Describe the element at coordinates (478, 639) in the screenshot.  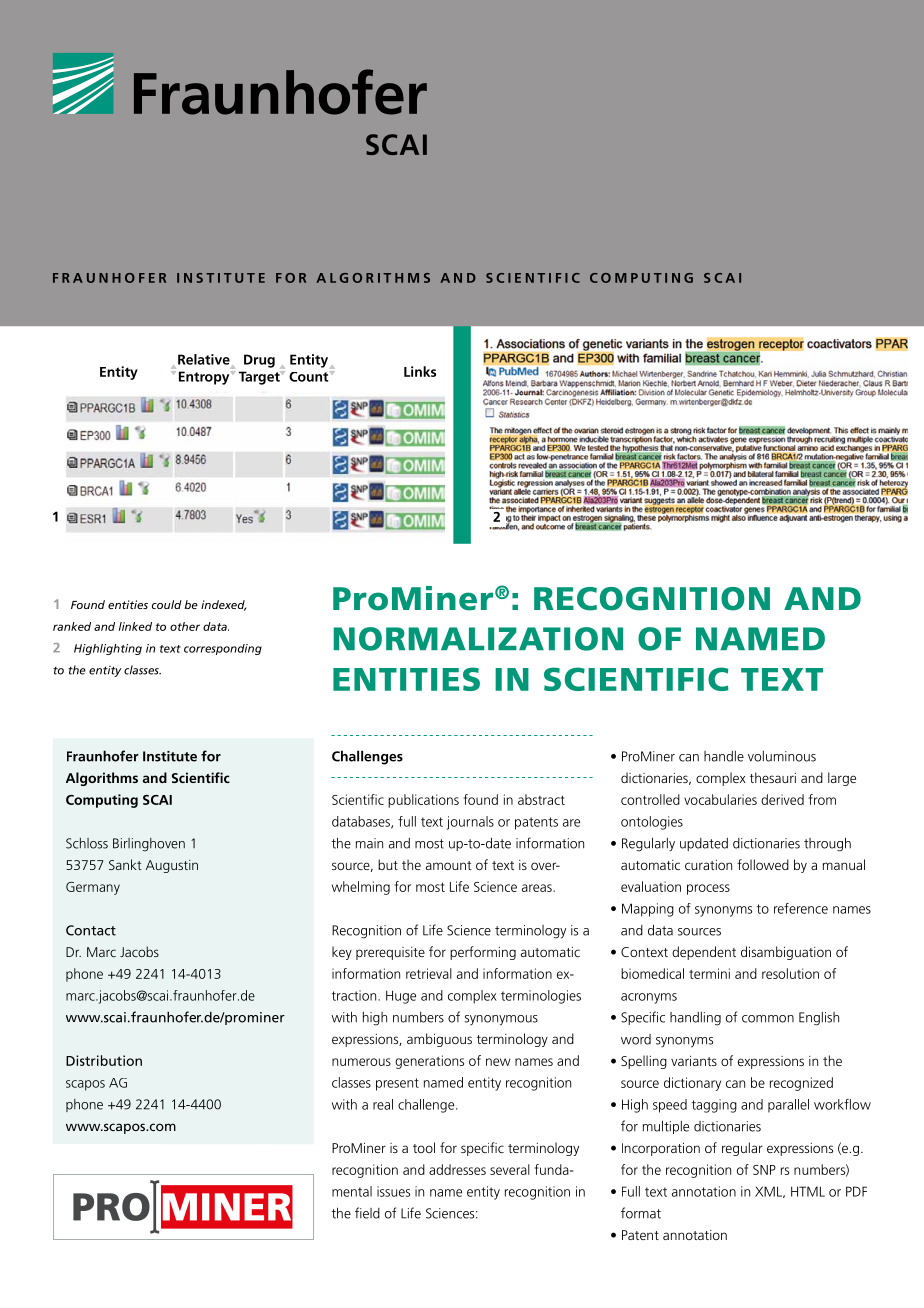
I see `Normalization` at that location.
